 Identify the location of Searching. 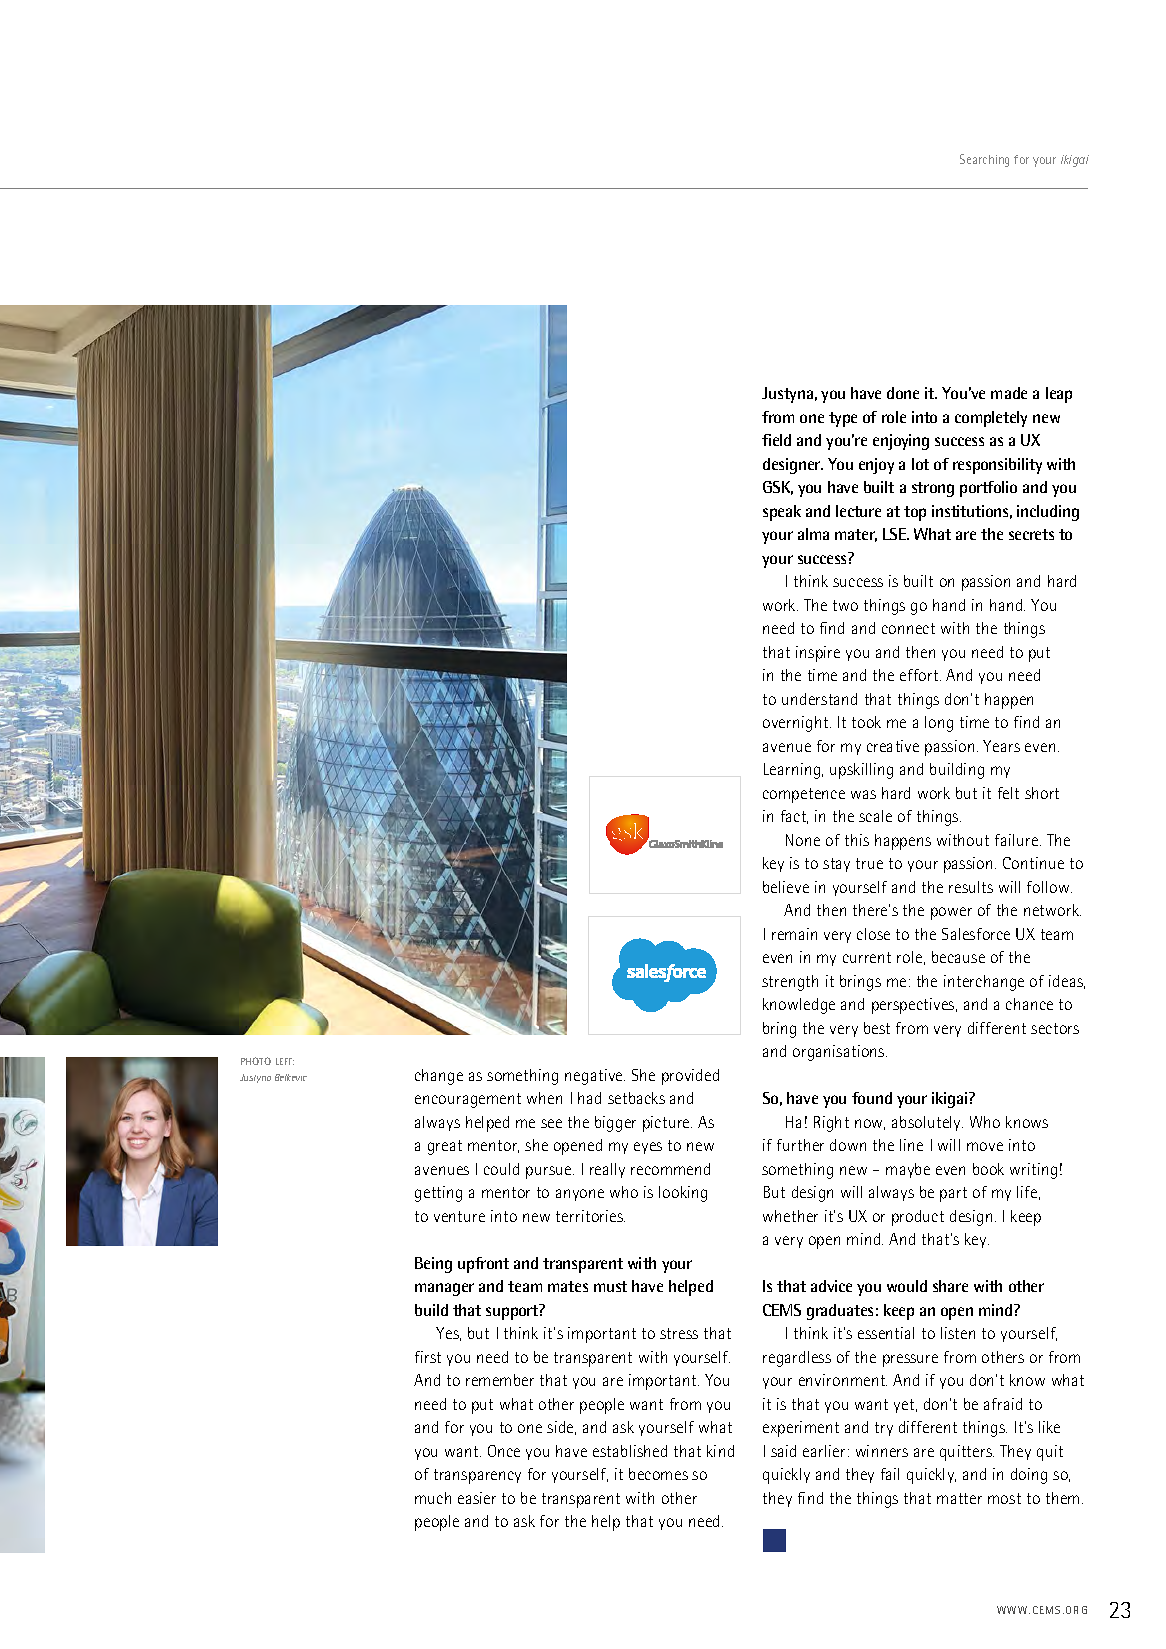
(984, 160).
